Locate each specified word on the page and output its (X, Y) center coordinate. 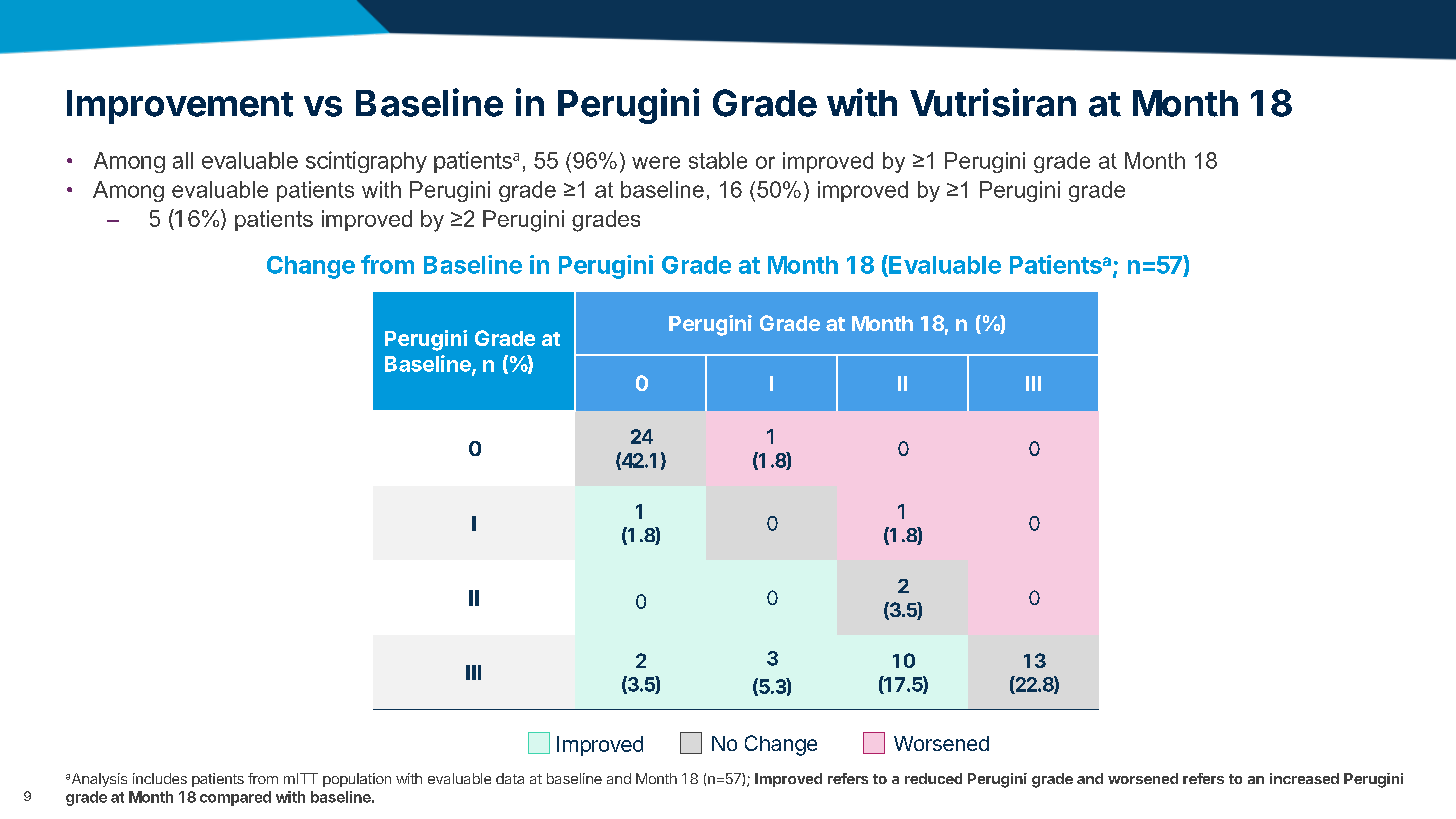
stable (718, 160)
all (183, 160)
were (656, 162)
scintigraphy (366, 162)
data (510, 778)
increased (1304, 778)
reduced (933, 778)
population (357, 780)
